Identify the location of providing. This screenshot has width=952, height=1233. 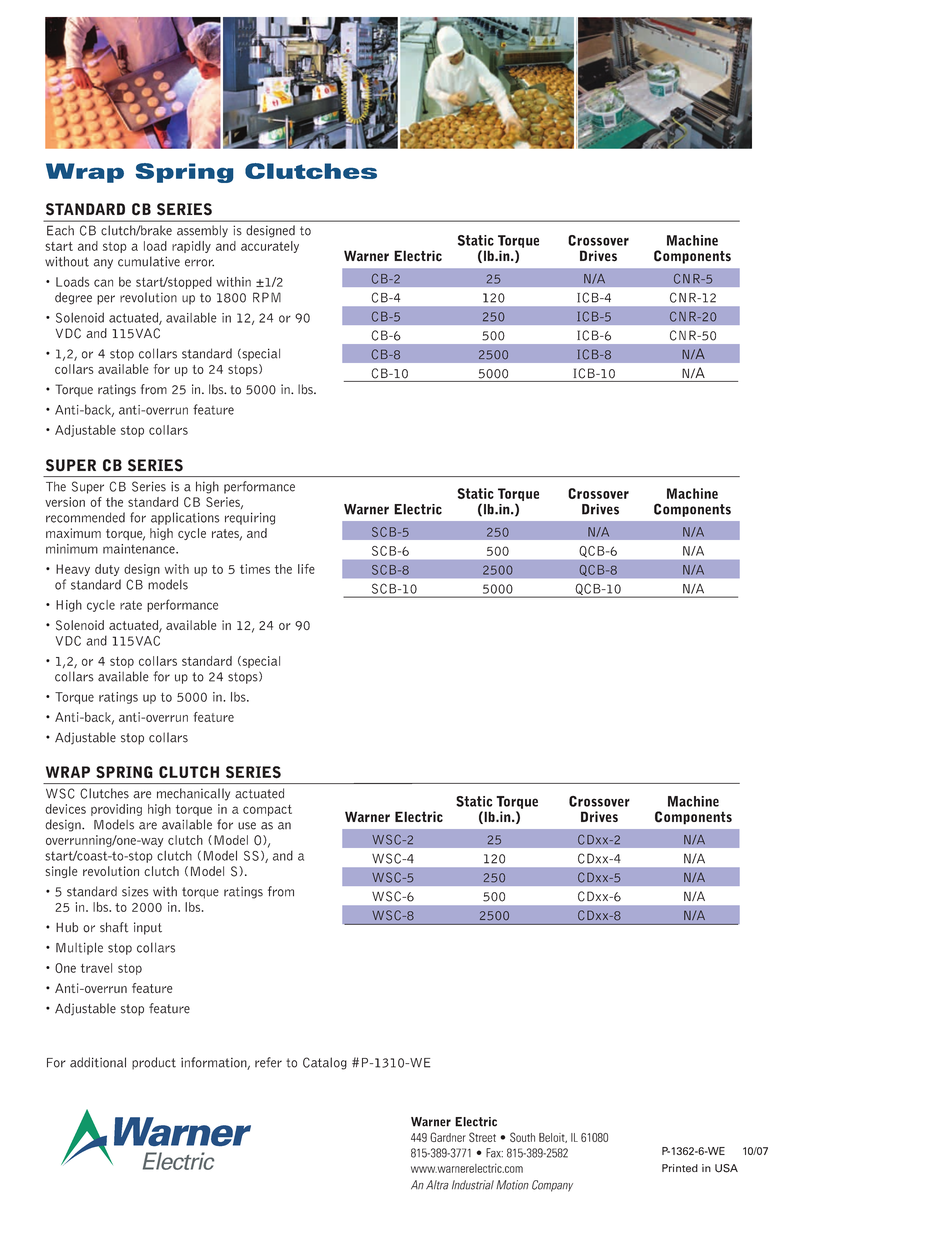
(116, 810).
